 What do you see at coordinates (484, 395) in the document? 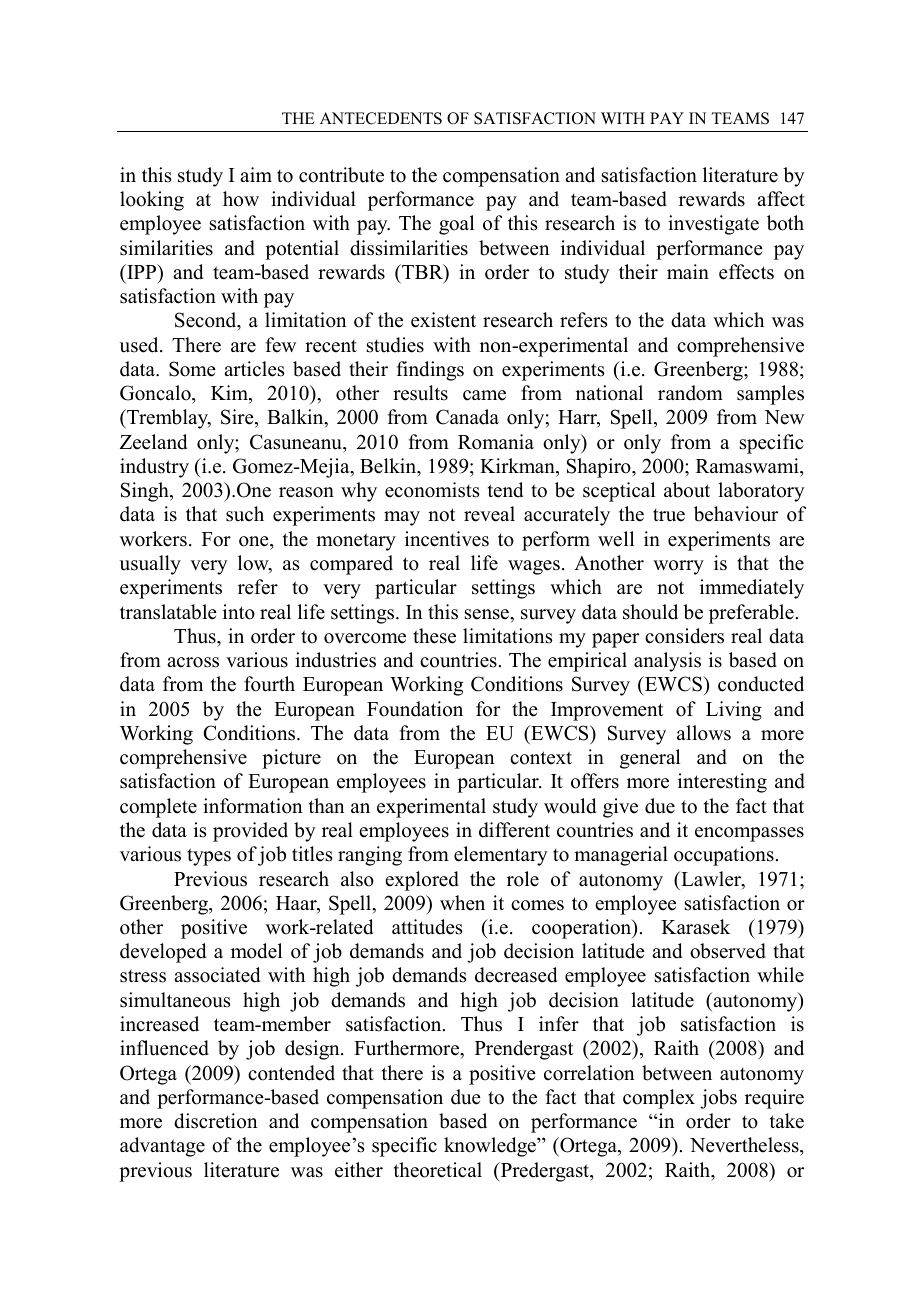
I see `came` at bounding box center [484, 395].
